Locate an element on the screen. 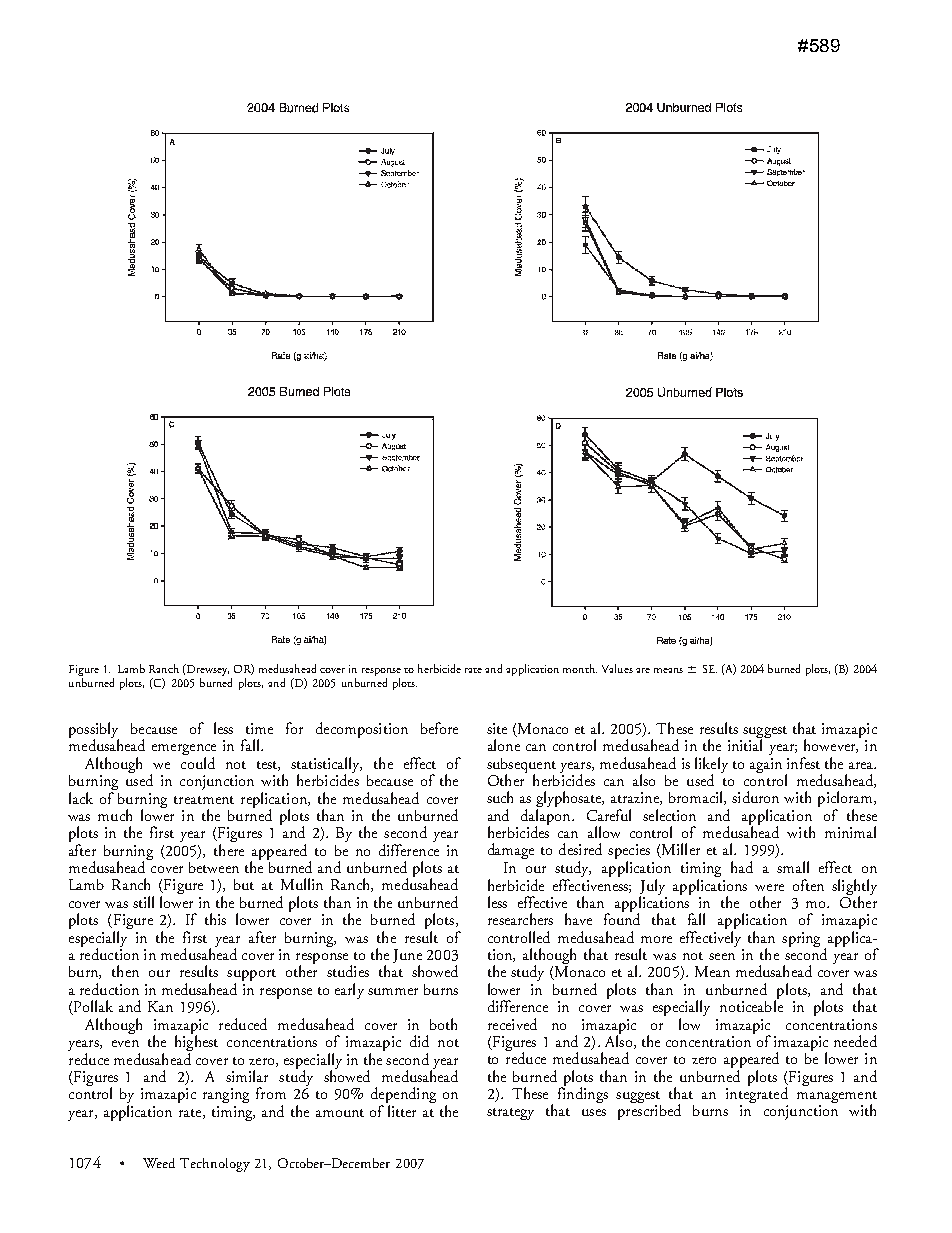  treatment is located at coordinates (204, 800).
